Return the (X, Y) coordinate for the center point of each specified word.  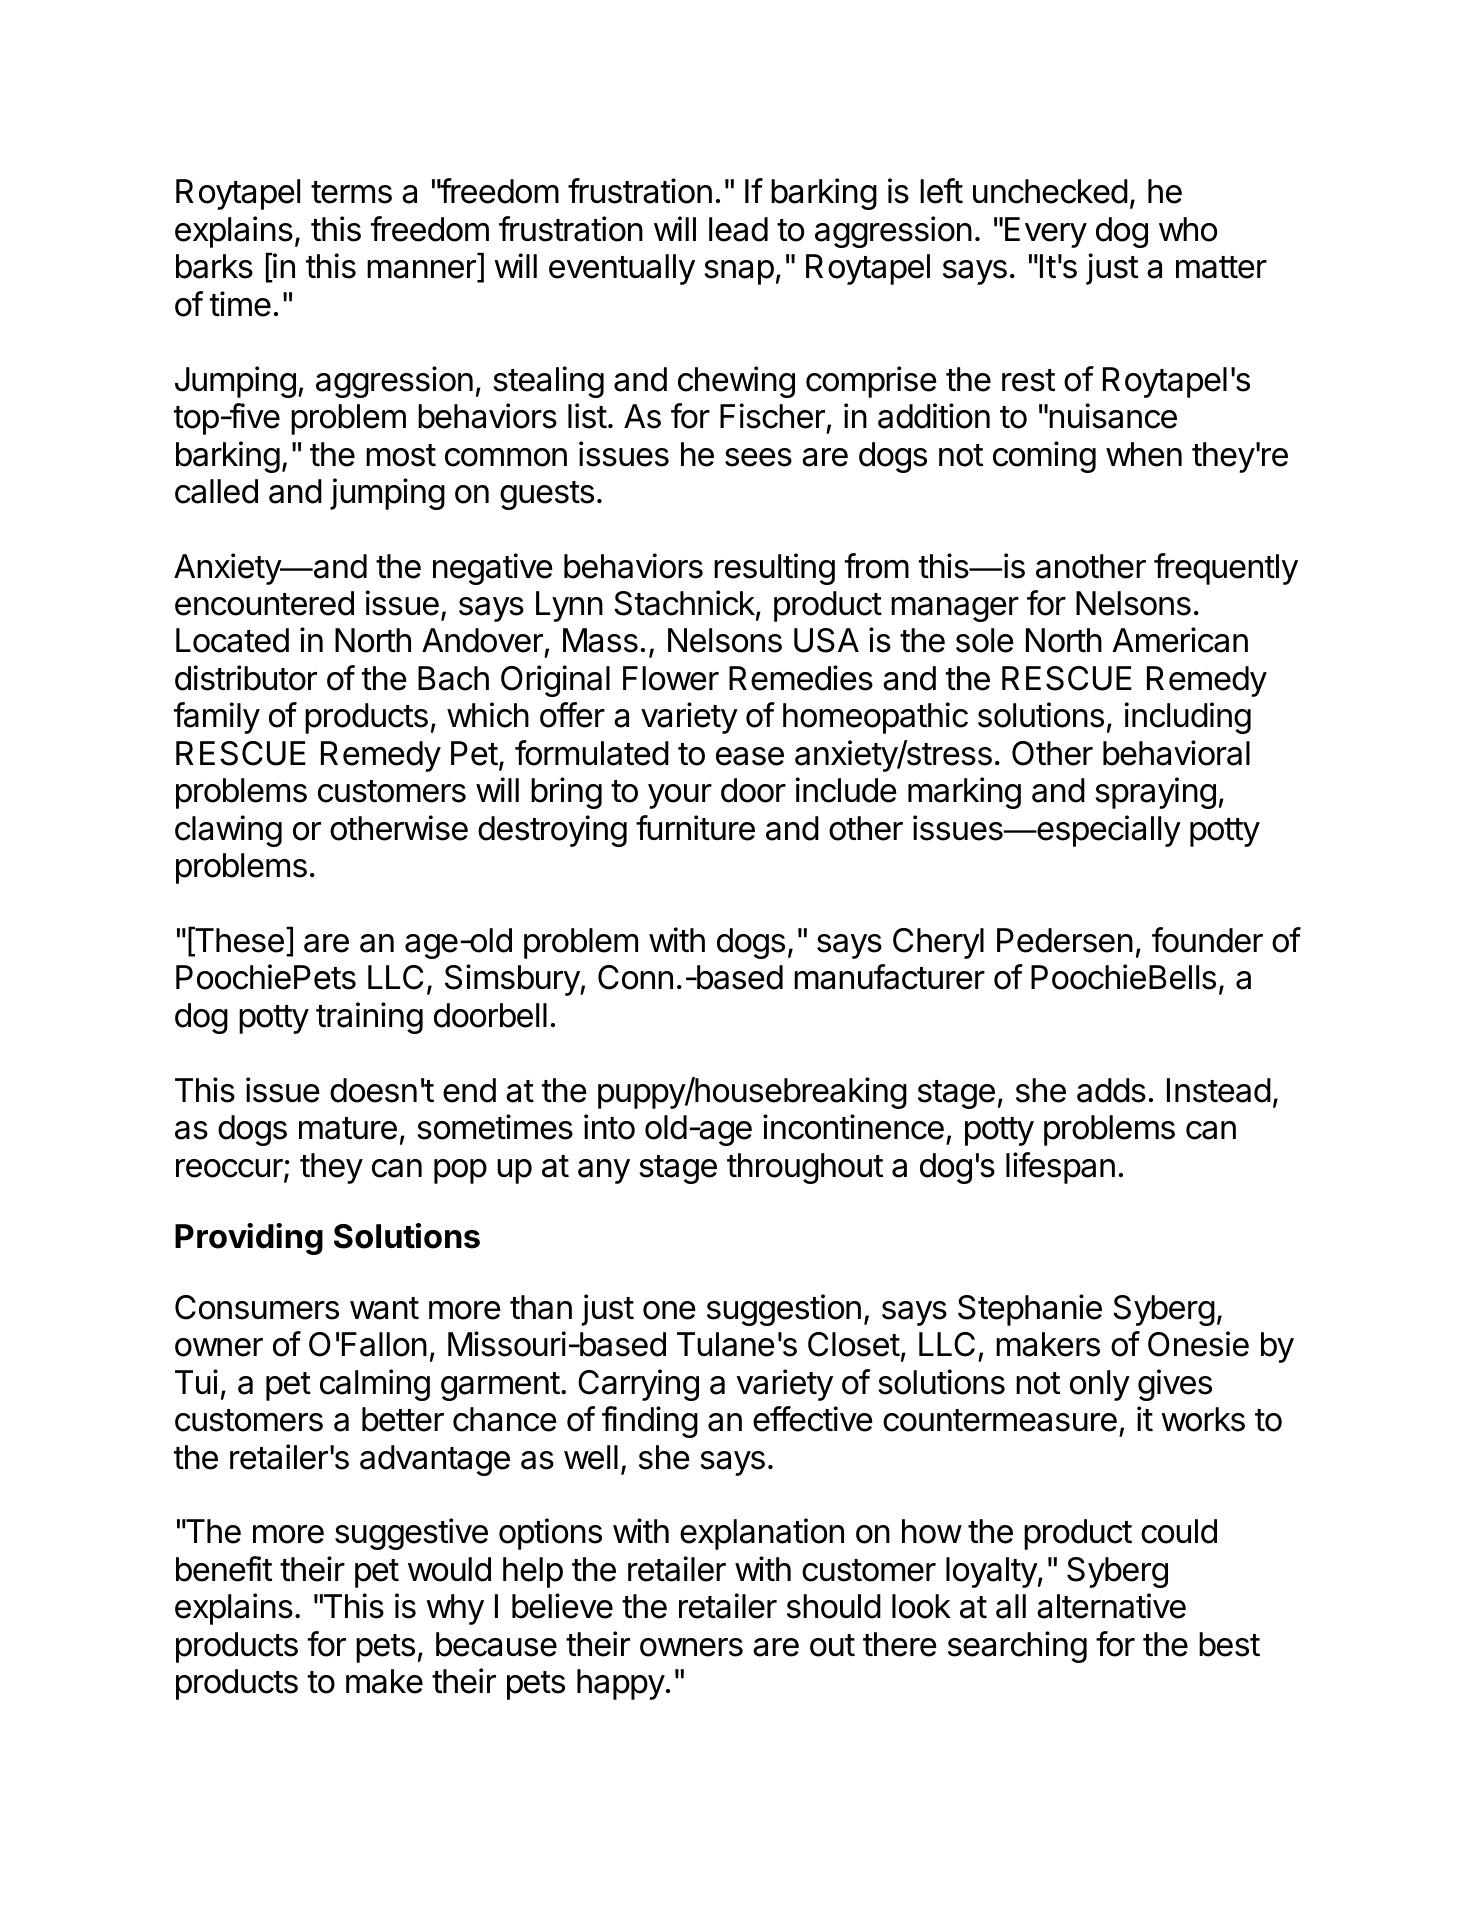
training (369, 1018)
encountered (264, 603)
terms (351, 192)
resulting (774, 569)
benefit (224, 1569)
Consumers (257, 1307)
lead (738, 229)
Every (1046, 232)
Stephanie (1030, 1310)
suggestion (784, 1310)
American (1180, 640)
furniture (695, 828)
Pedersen (1065, 940)
